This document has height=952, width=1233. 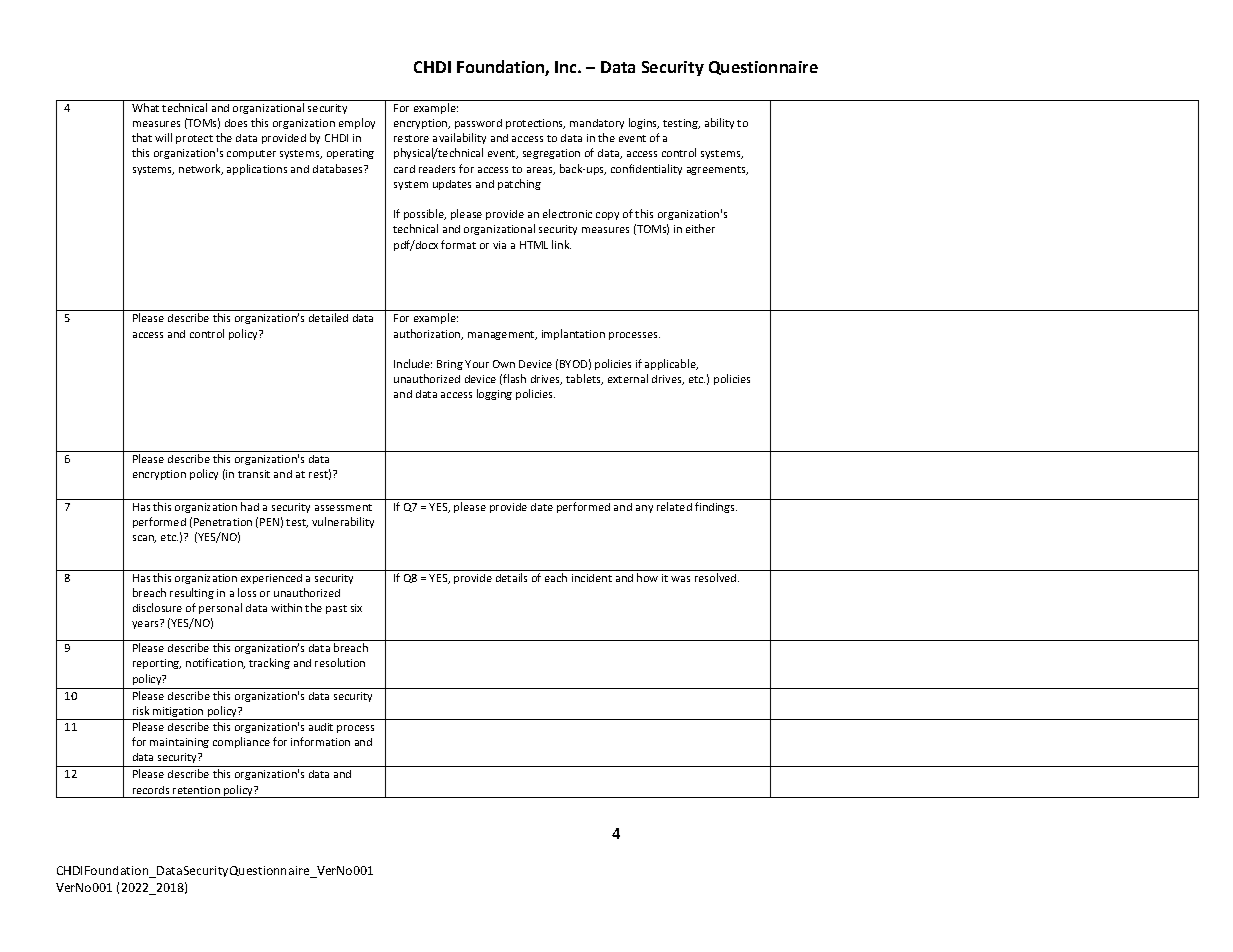 I want to click on network, so click(x=201, y=169).
